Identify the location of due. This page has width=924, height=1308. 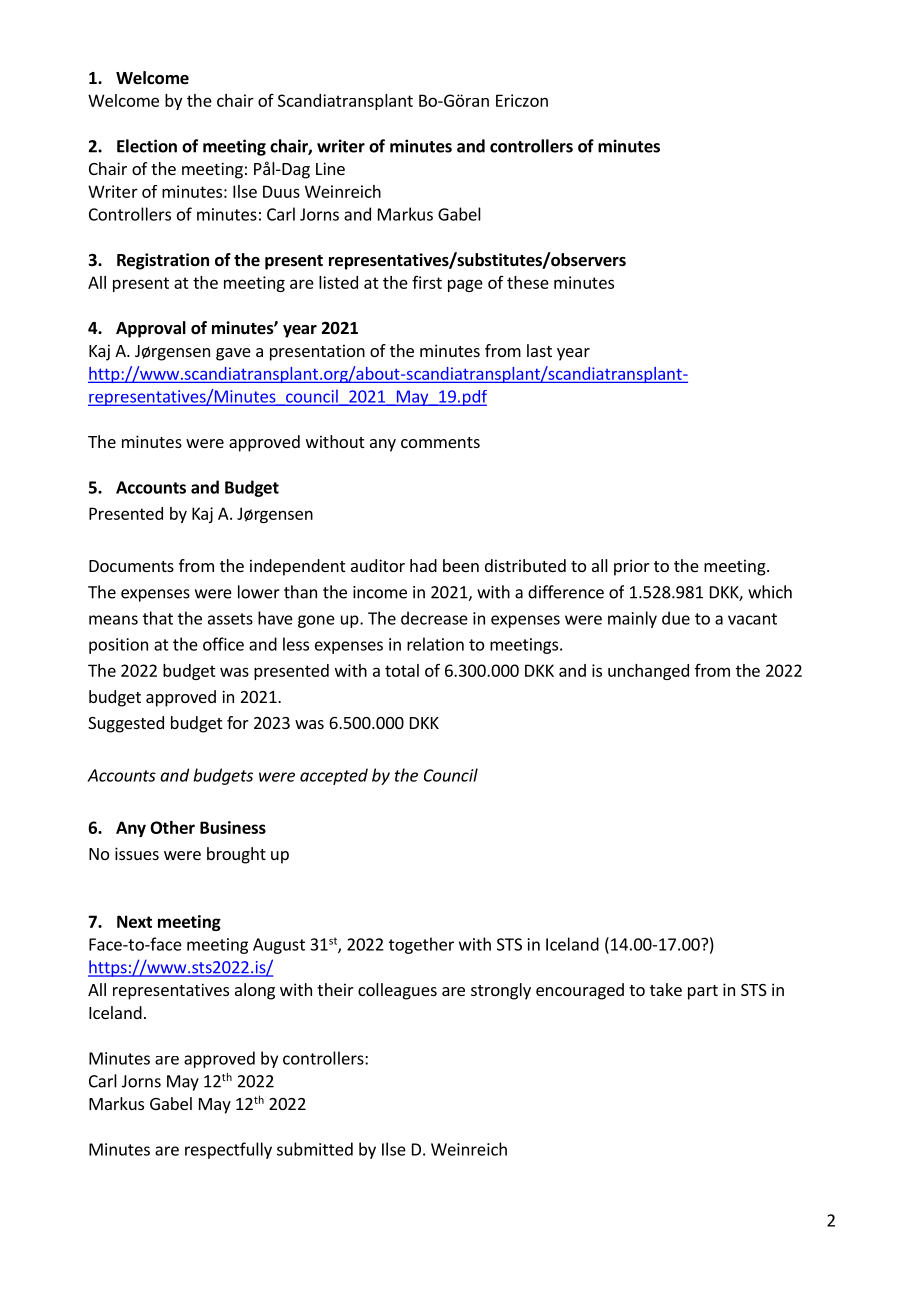
(676, 618).
